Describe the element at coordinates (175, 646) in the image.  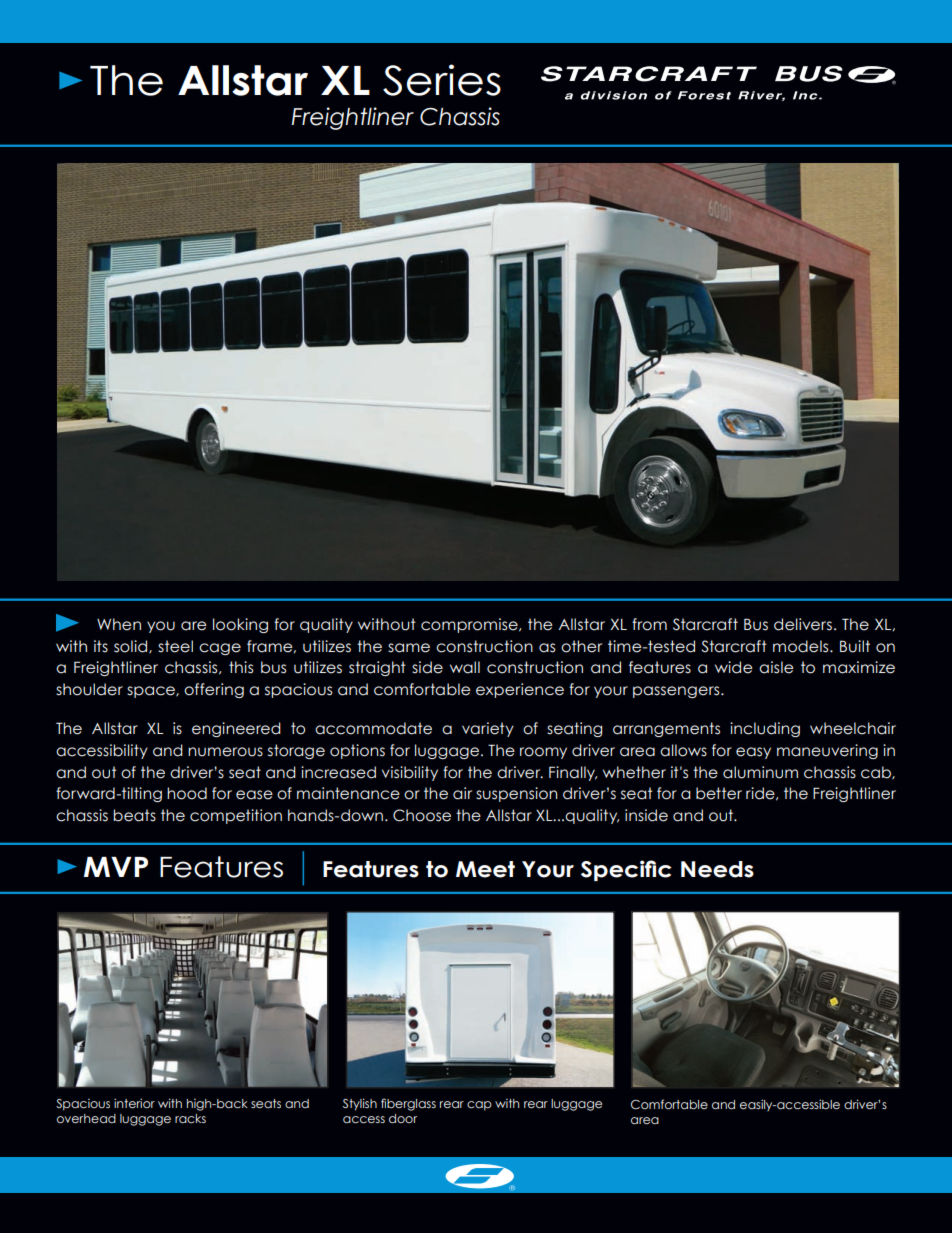
I see `steel` at that location.
